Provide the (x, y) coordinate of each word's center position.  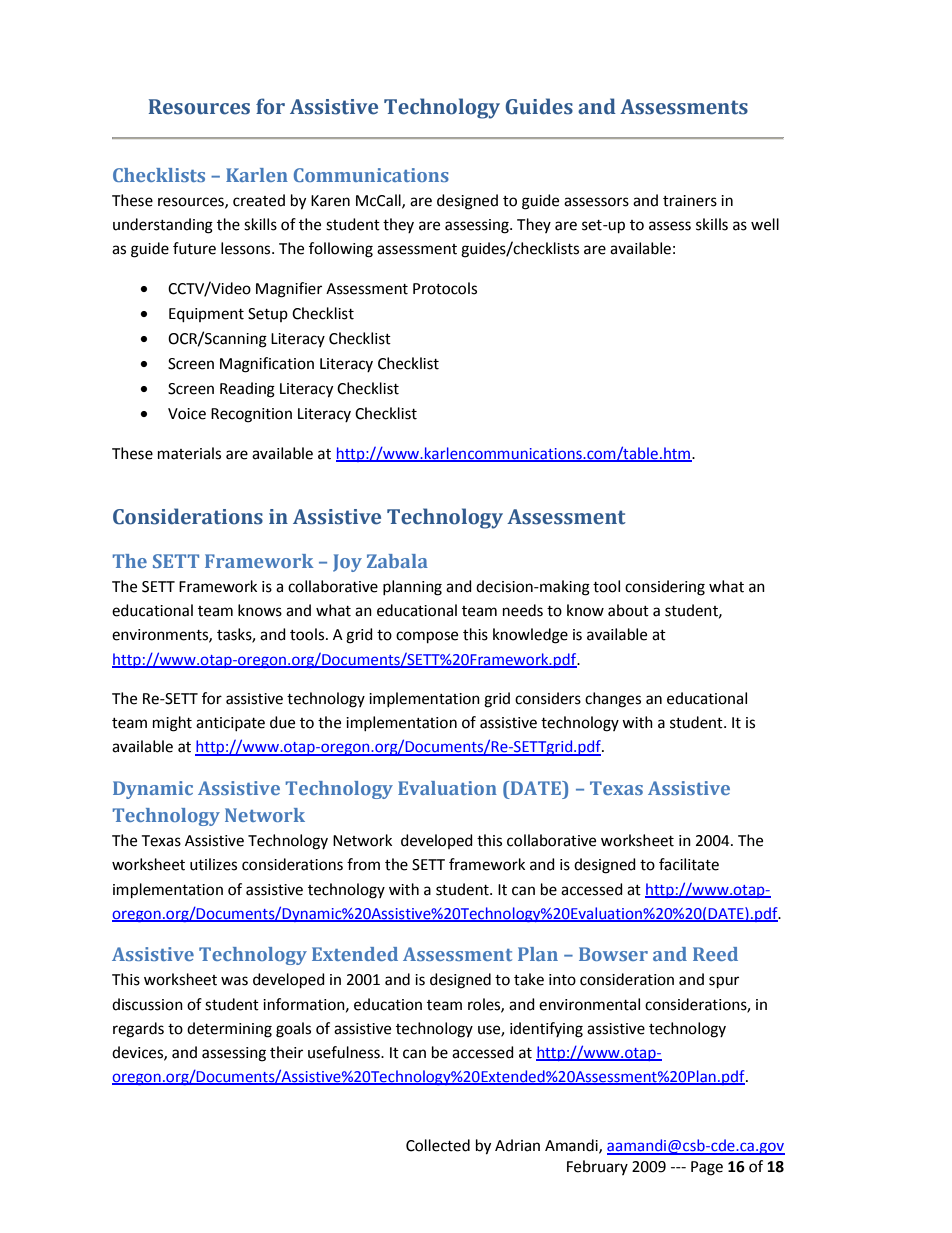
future (194, 248)
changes (613, 700)
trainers (690, 201)
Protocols (445, 288)
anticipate (230, 724)
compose (427, 637)
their (286, 1052)
